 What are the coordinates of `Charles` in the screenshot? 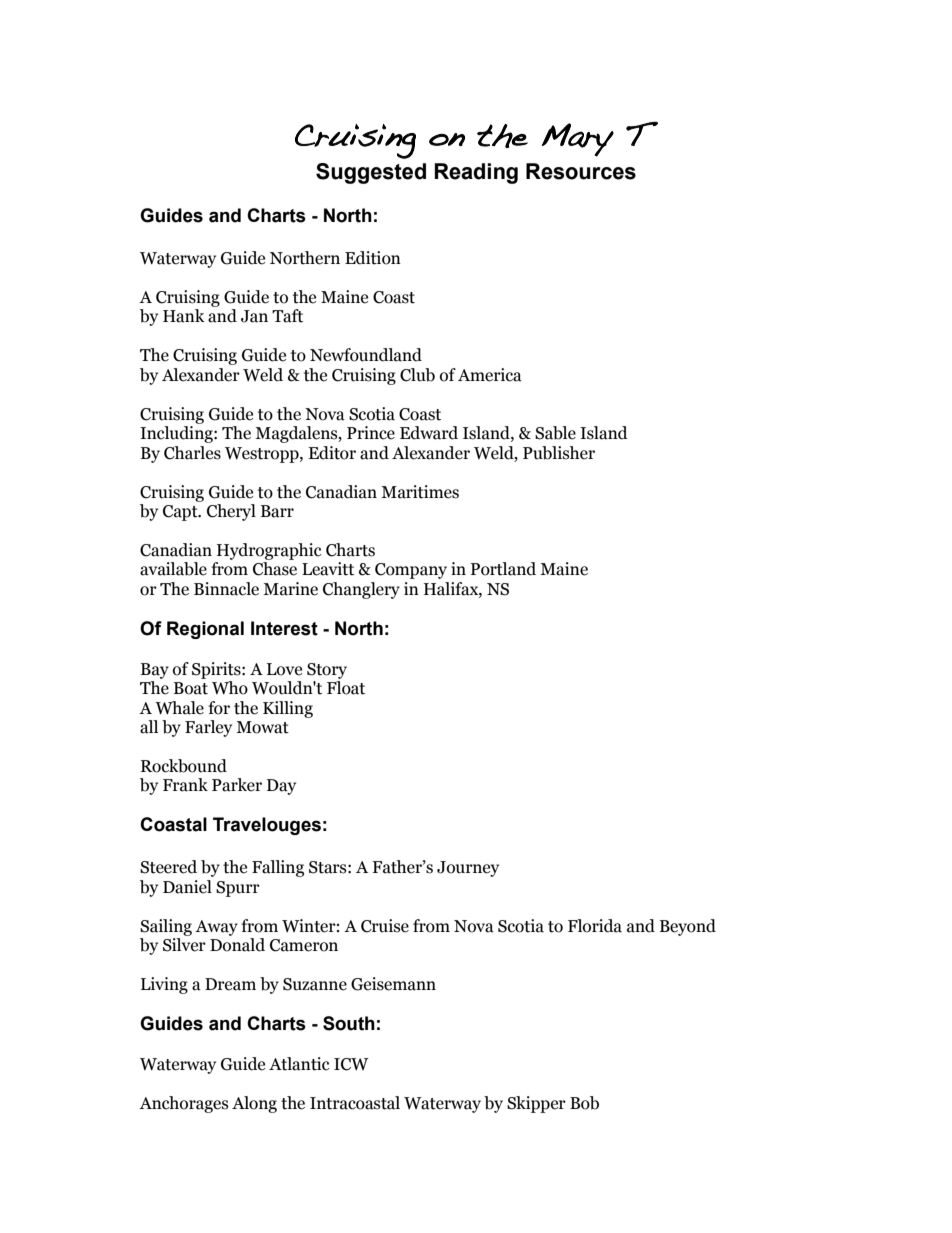 It's located at (192, 453).
